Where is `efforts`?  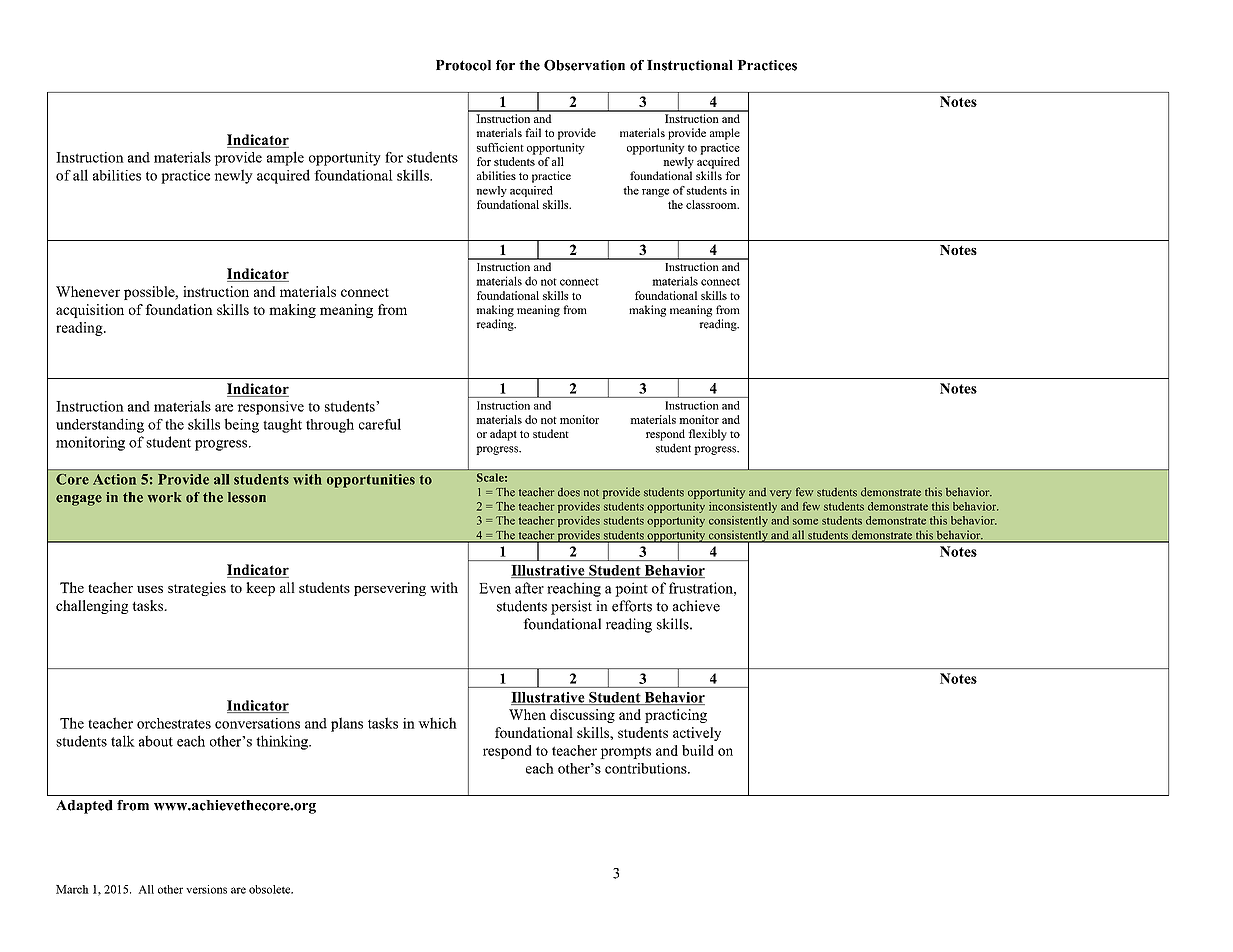 efforts is located at coordinates (632, 606).
